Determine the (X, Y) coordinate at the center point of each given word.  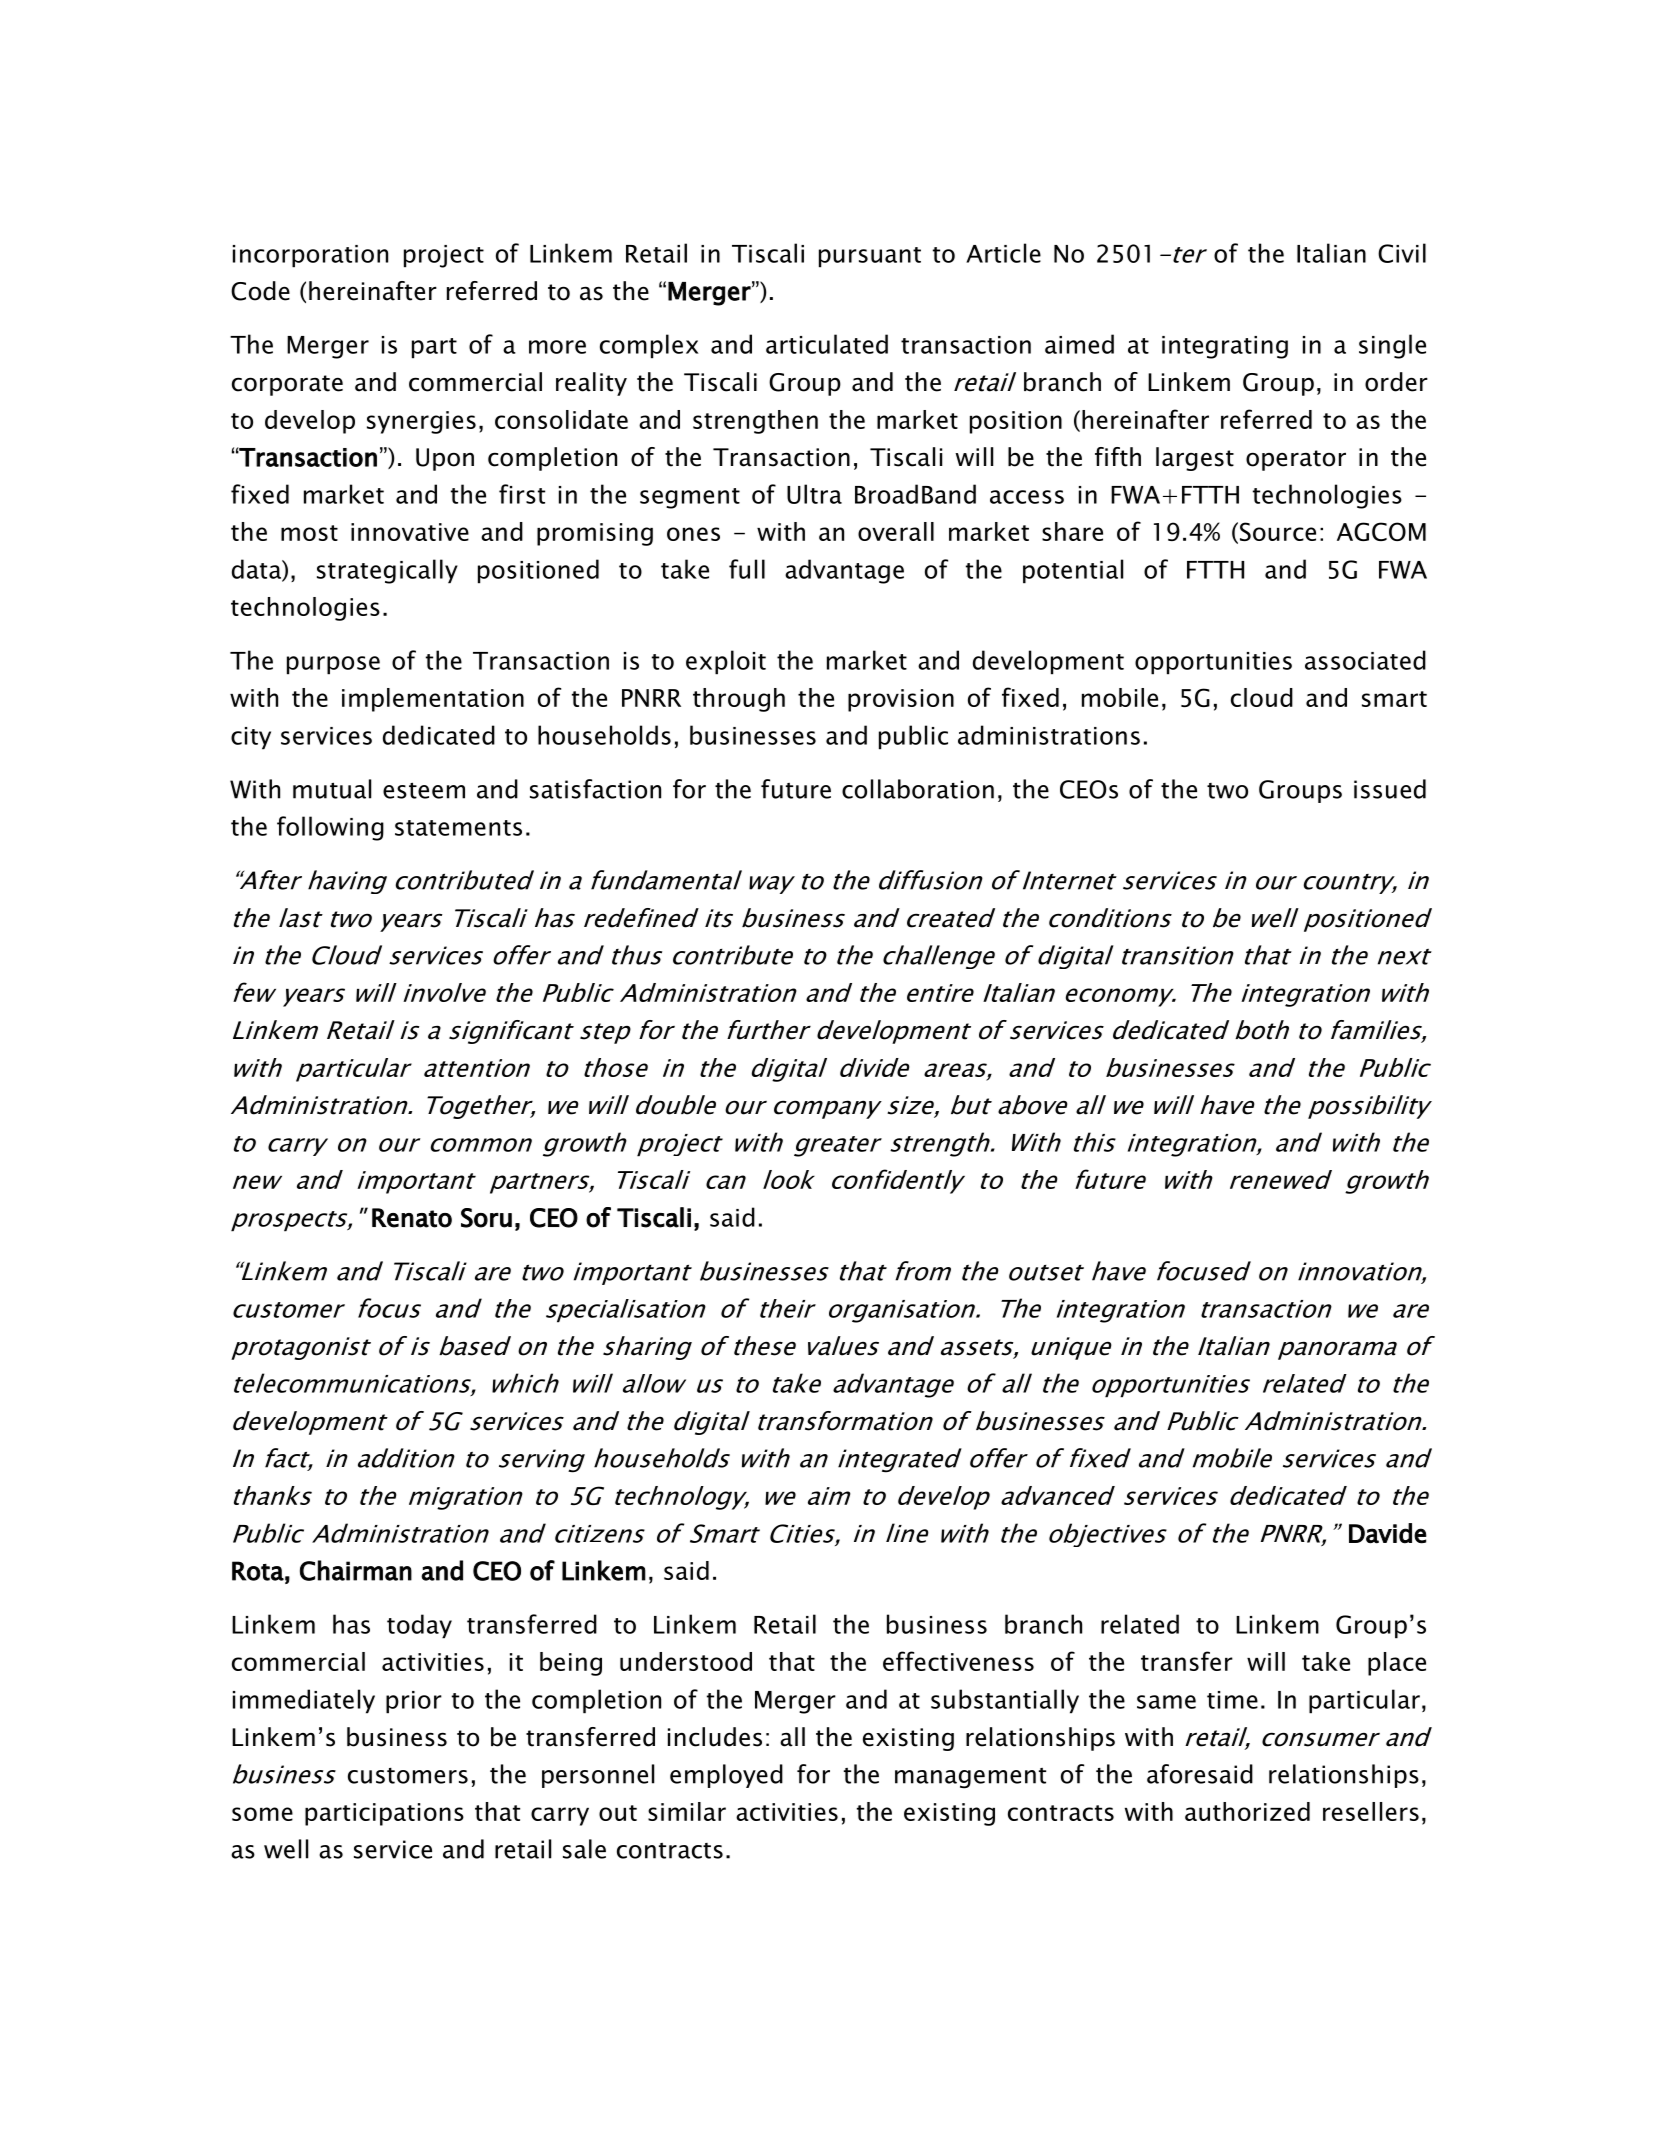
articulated (827, 344)
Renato (412, 1218)
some (262, 1814)
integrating (1225, 347)
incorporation (310, 256)
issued (1390, 789)
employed (726, 1776)
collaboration (918, 789)
